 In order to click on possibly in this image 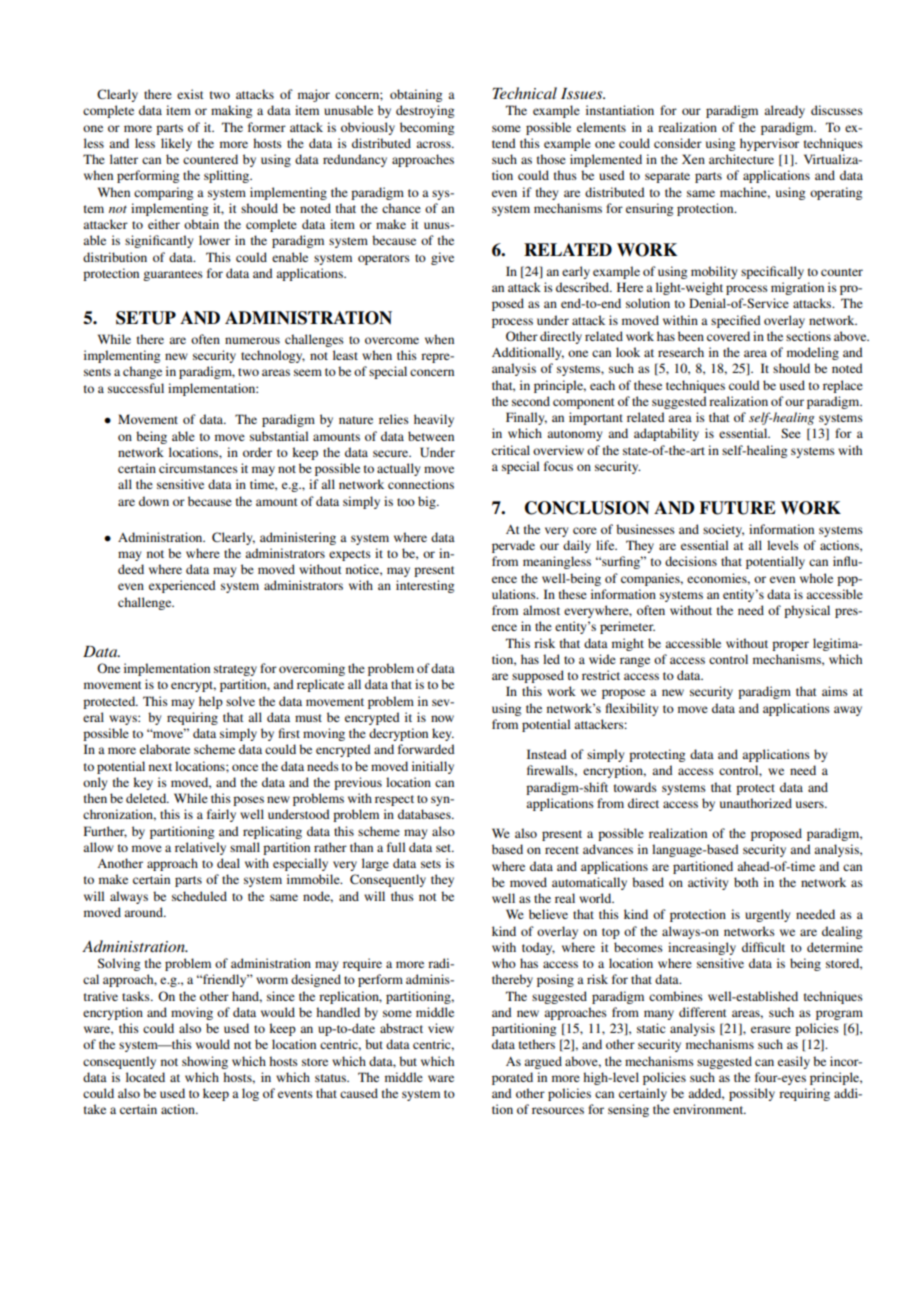, I will do `click(752, 1094)`.
